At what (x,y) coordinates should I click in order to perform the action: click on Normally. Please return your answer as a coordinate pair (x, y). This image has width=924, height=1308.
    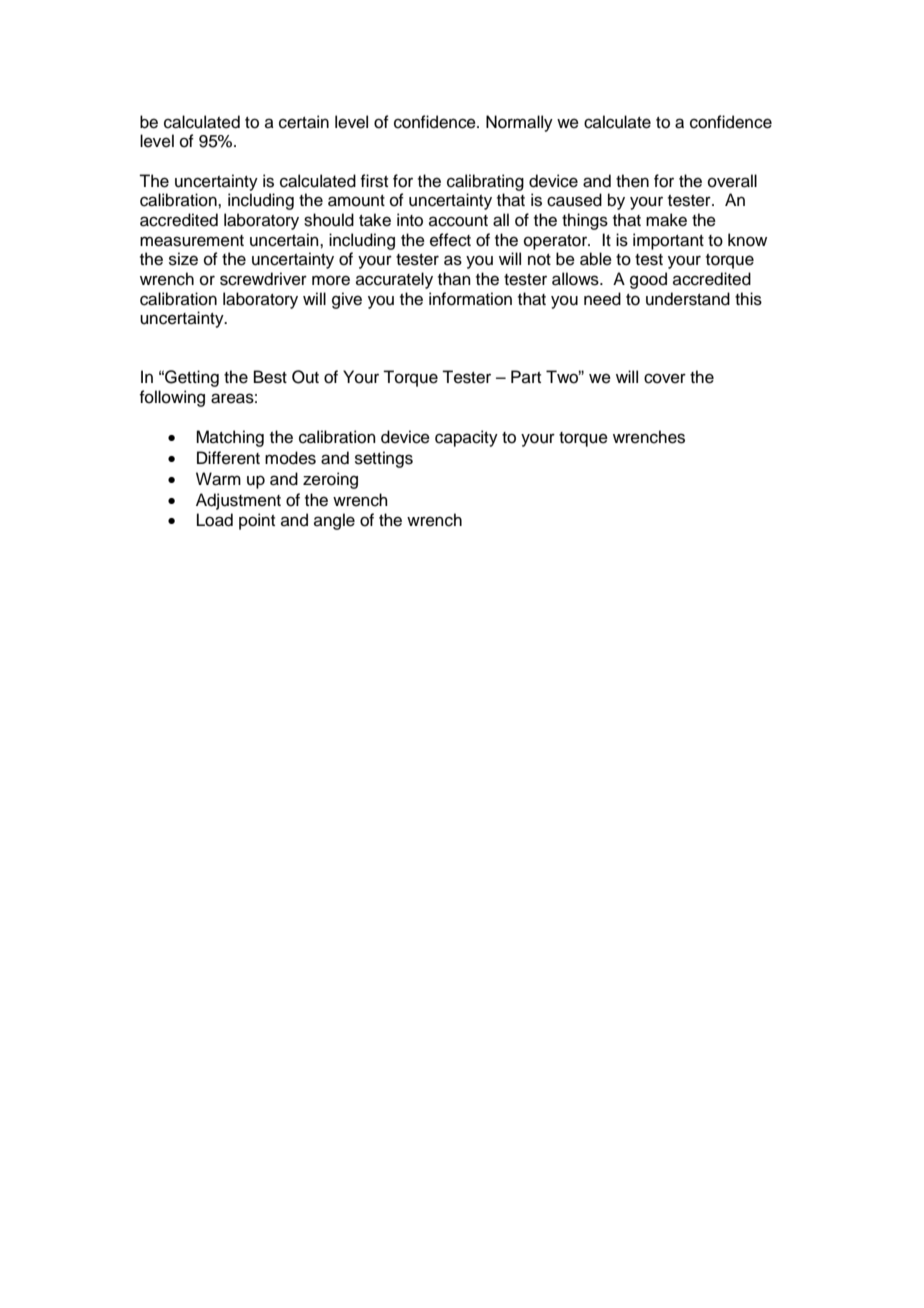
    Looking at the image, I should click on (519, 123).
